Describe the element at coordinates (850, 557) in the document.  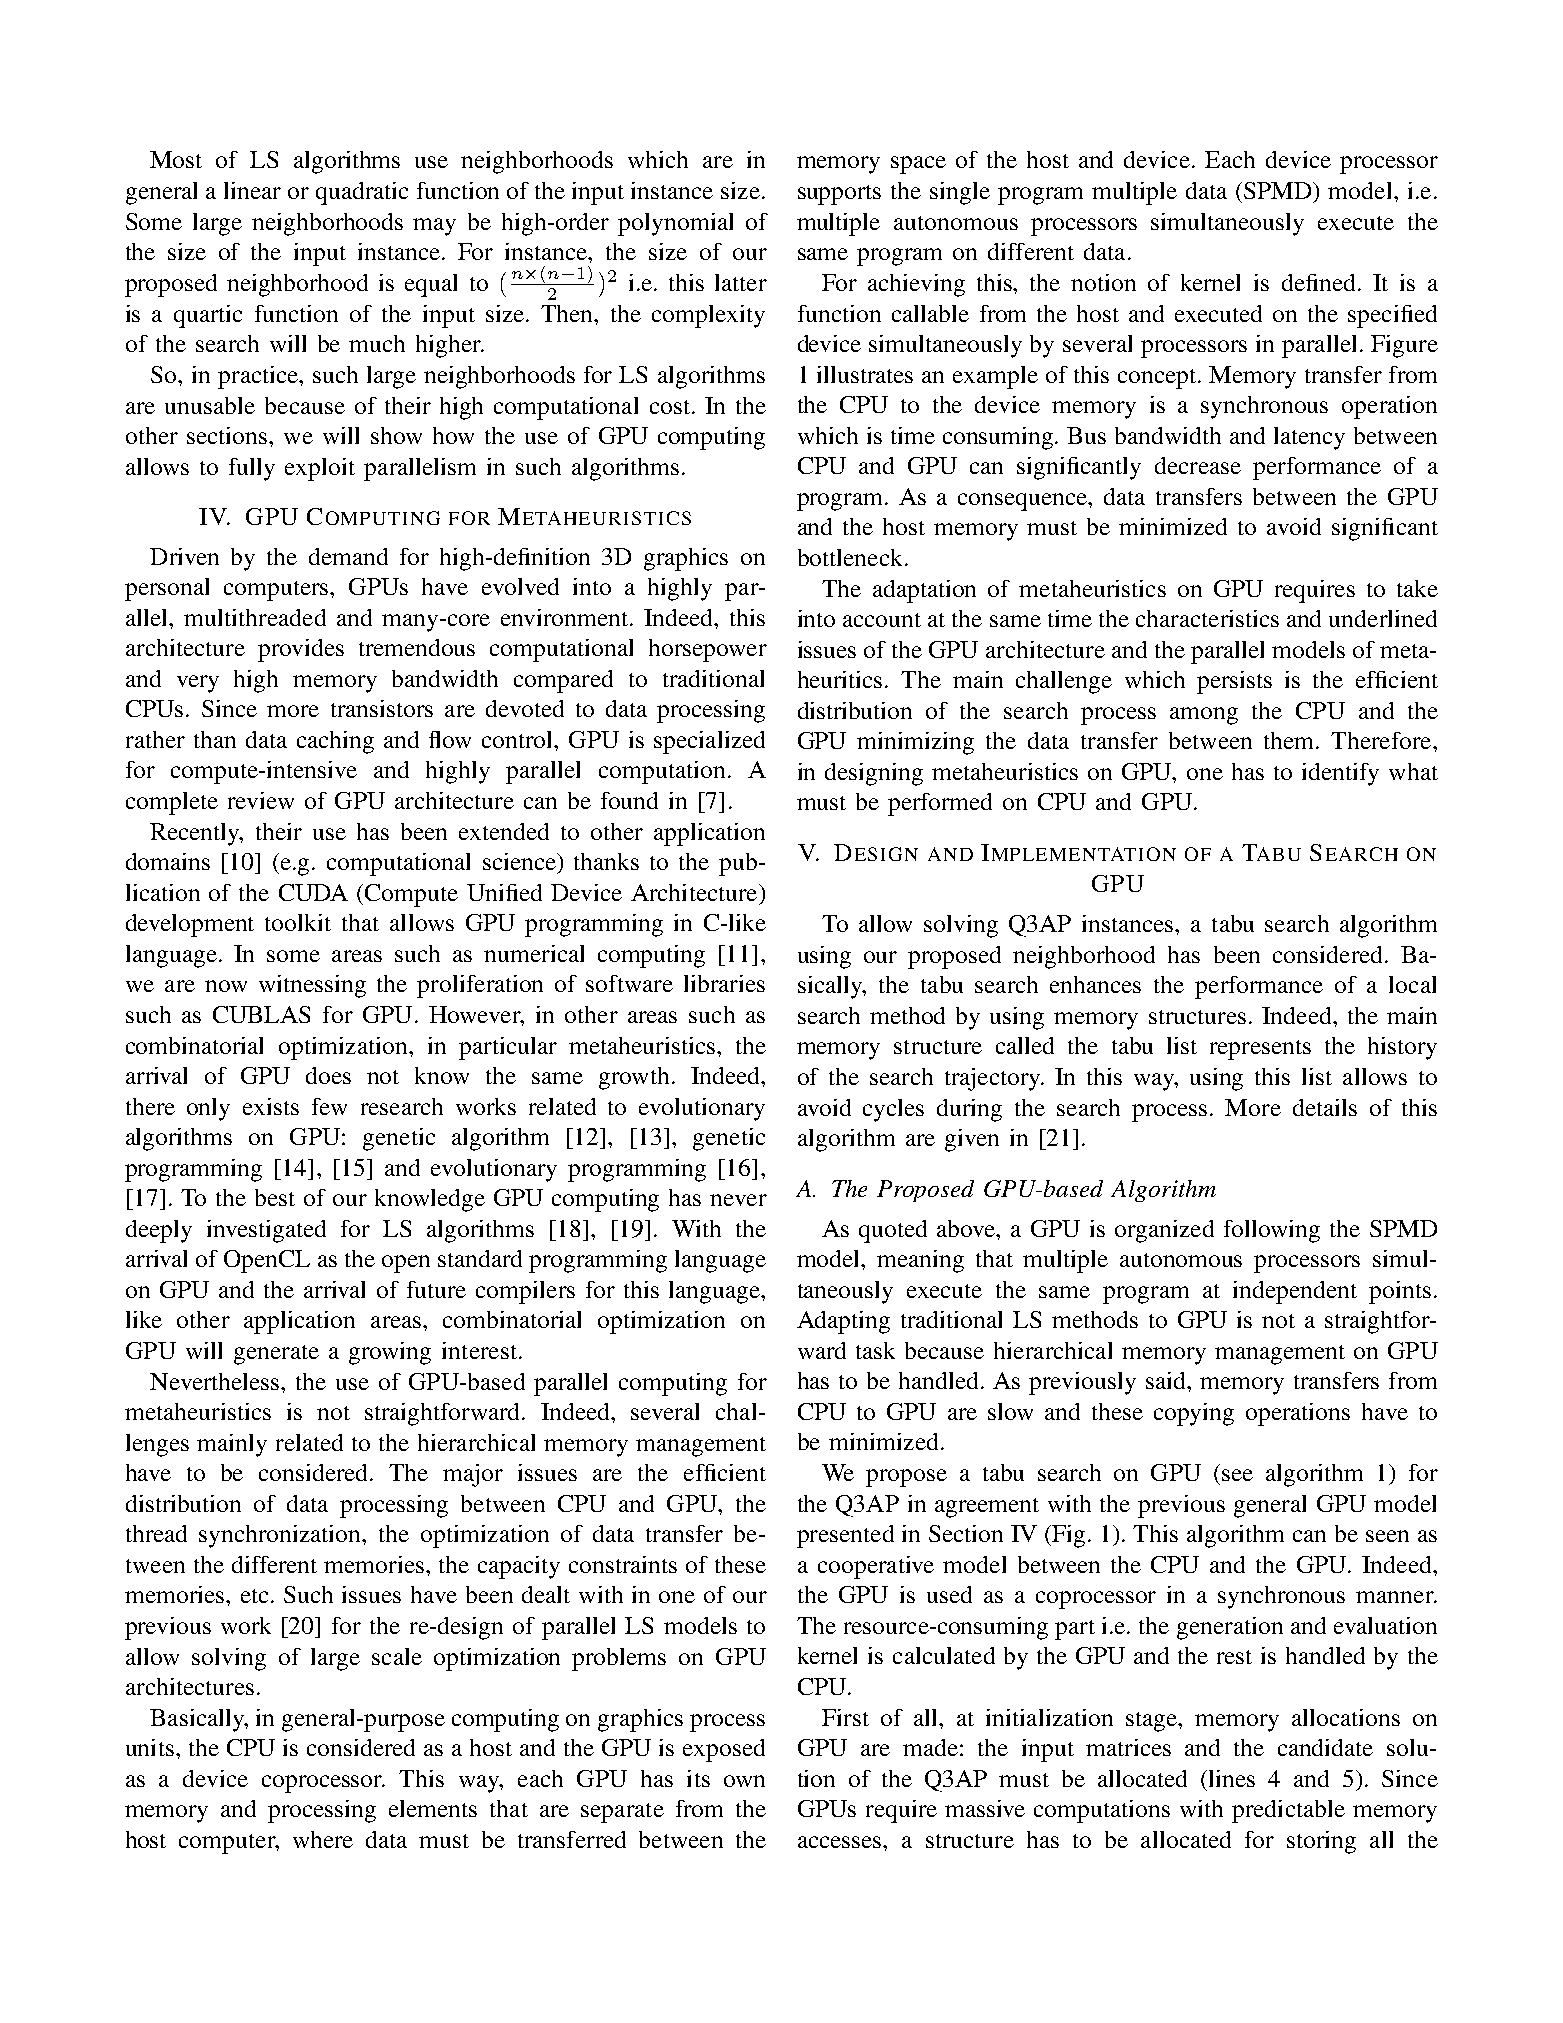
I see `bottleneck` at that location.
